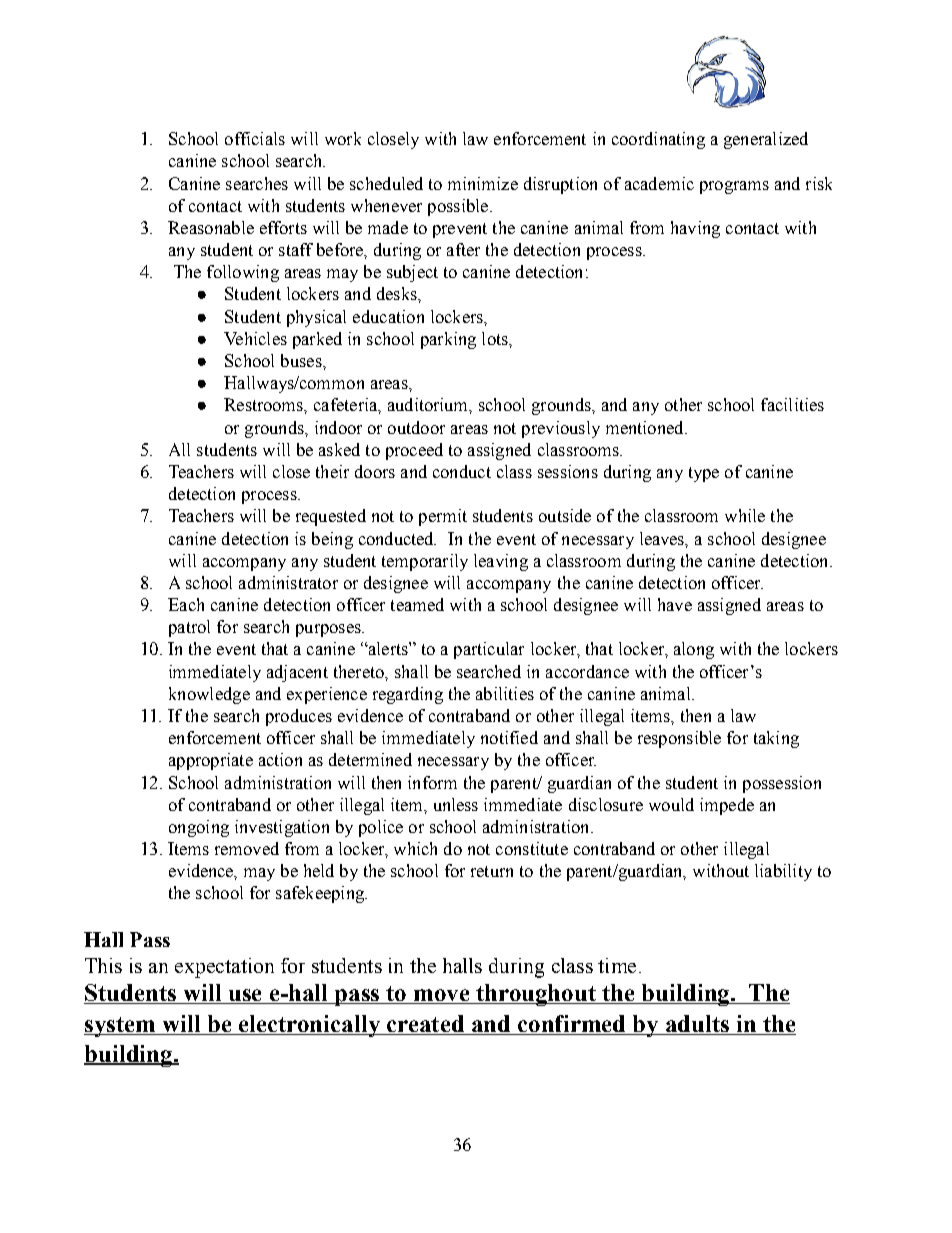 This screenshot has width=952, height=1233. What do you see at coordinates (483, 183) in the screenshot?
I see `minimize` at bounding box center [483, 183].
